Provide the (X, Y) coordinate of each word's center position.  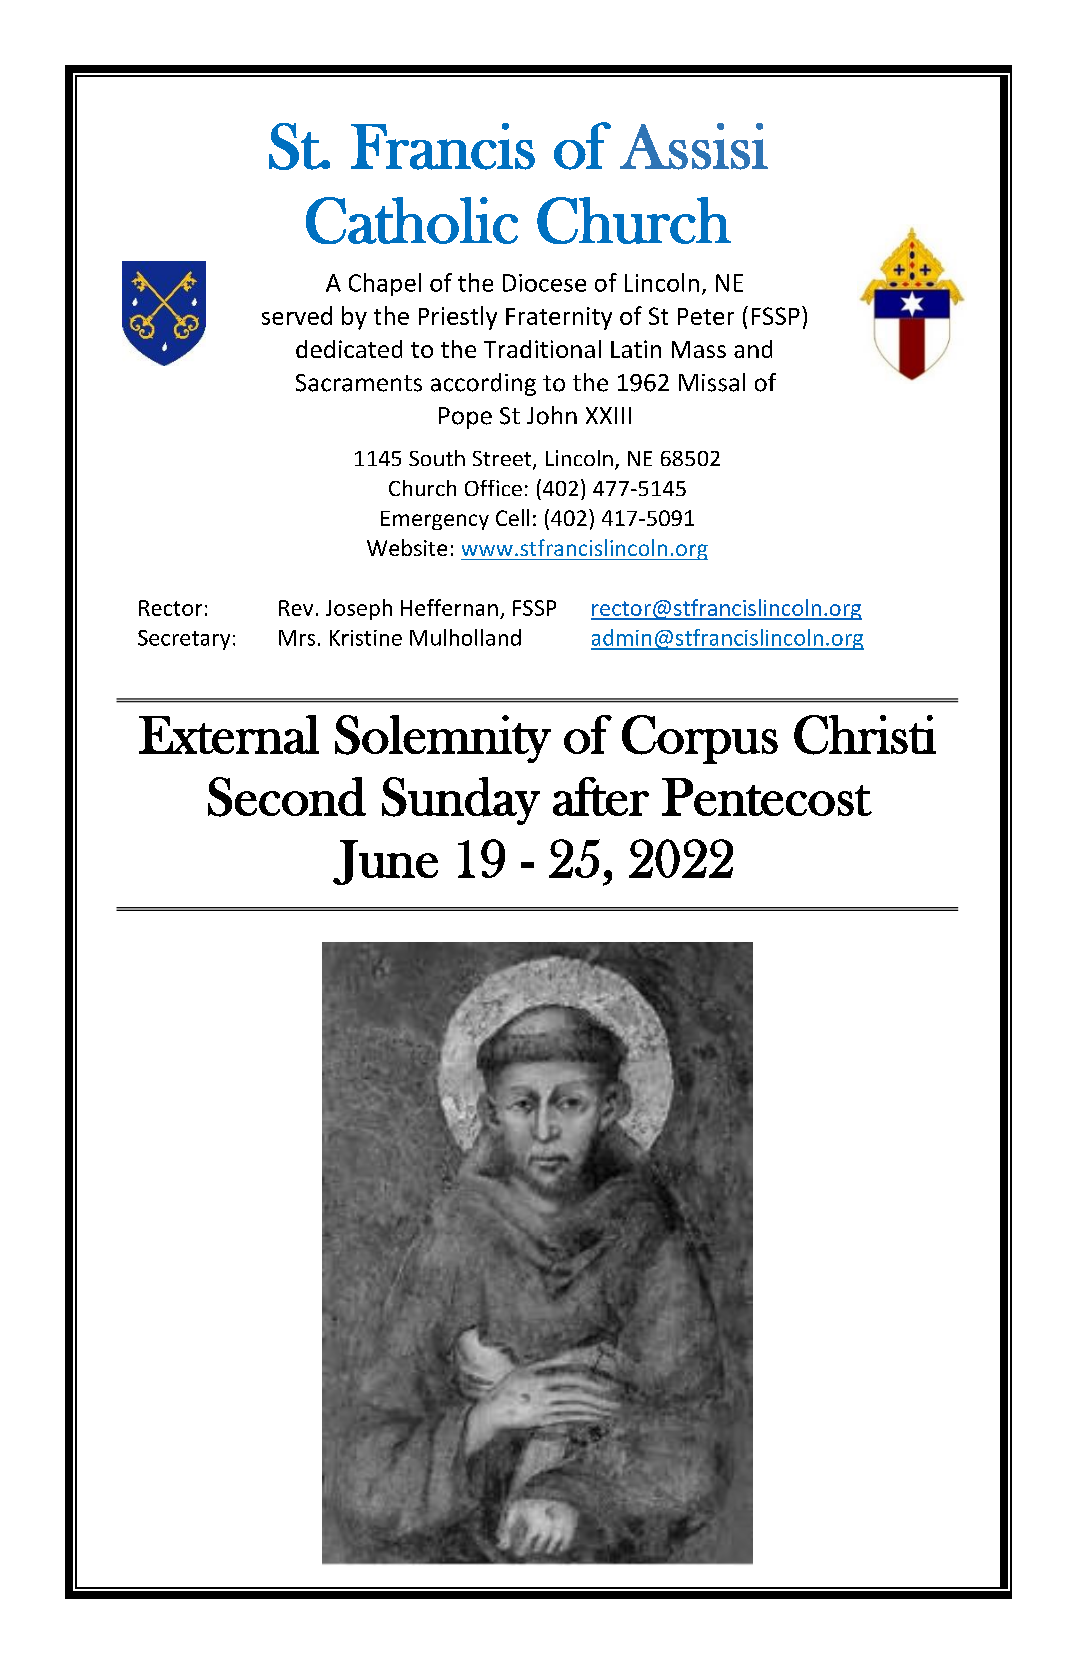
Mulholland (465, 637)
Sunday (461, 801)
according (483, 384)
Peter (706, 316)
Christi (865, 735)
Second (287, 797)
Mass (699, 349)
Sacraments (359, 383)
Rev (296, 608)
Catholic (412, 220)
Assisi (694, 146)
